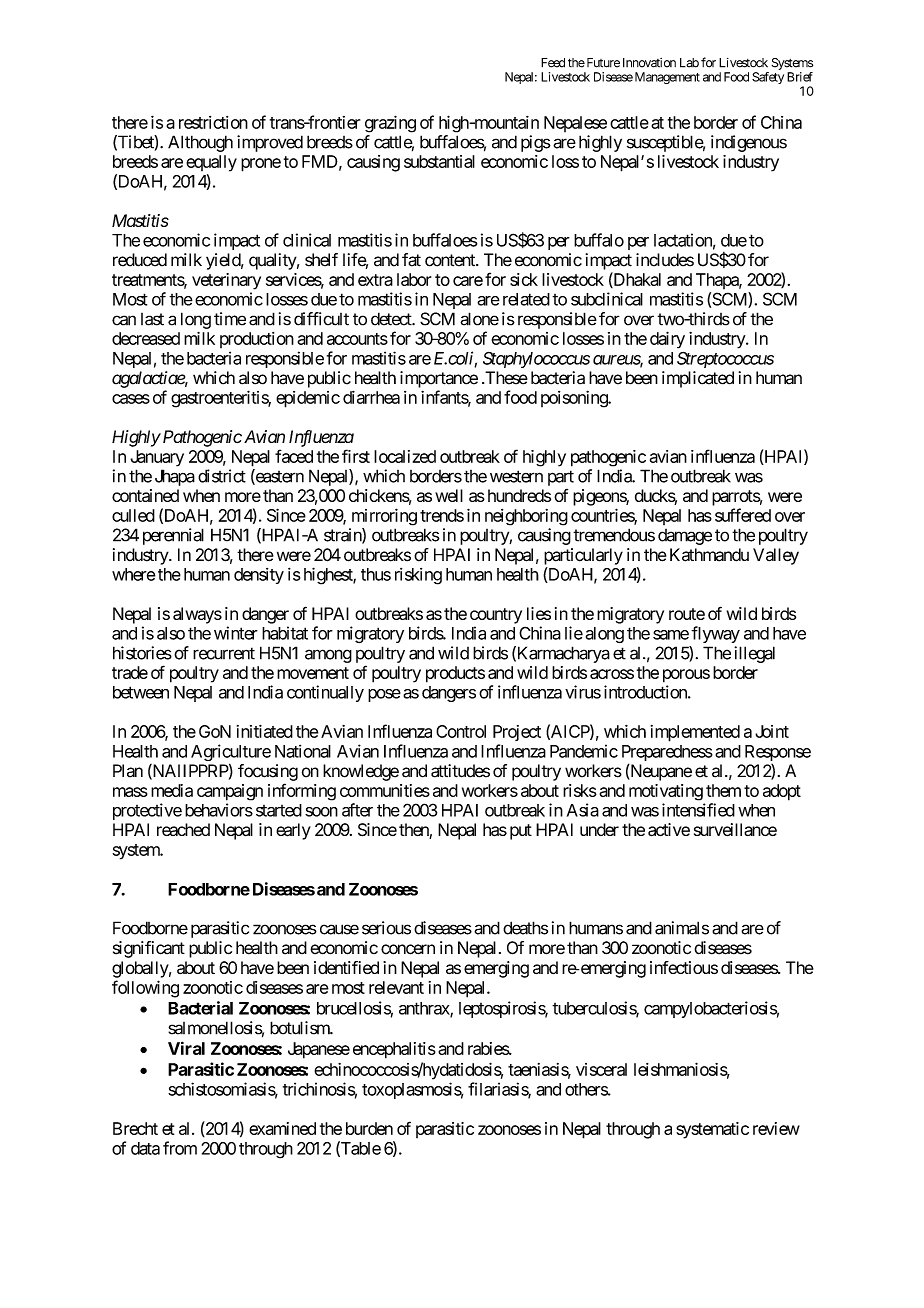  What do you see at coordinates (715, 634) in the image?
I see `flyway` at bounding box center [715, 634].
